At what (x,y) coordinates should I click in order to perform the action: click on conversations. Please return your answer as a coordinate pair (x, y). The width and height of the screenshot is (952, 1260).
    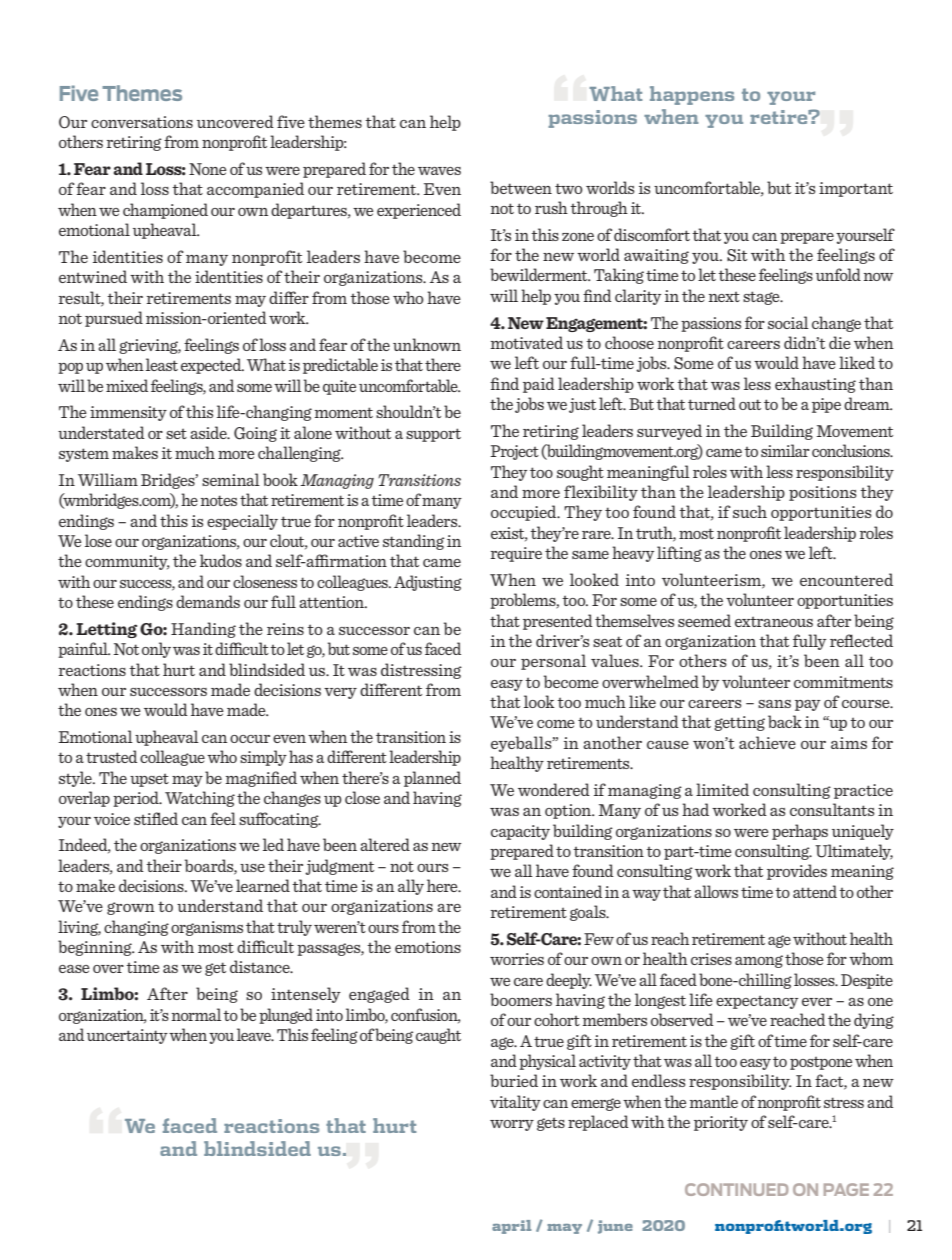
    Looking at the image, I should click on (142, 122).
